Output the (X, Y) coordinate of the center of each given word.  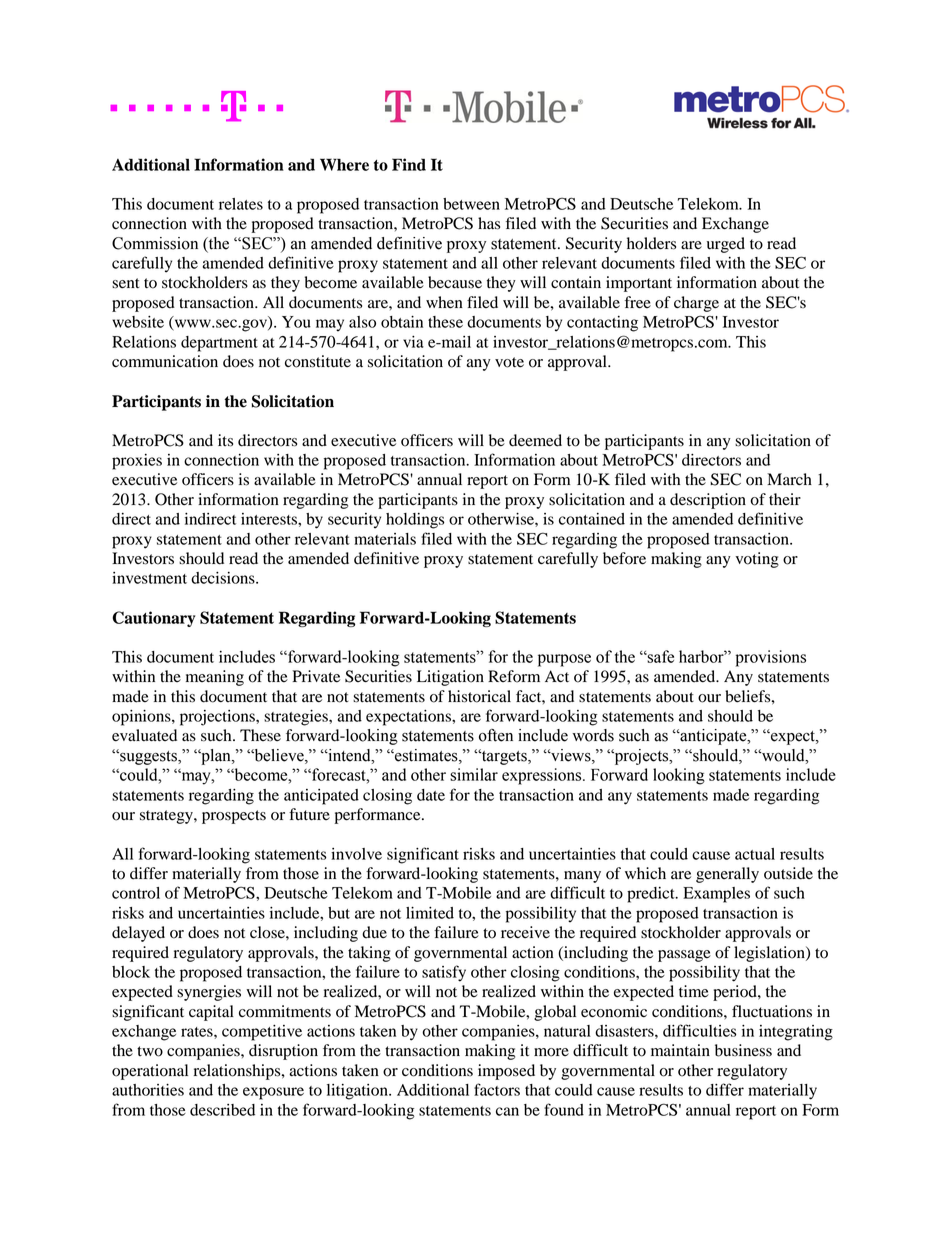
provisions (770, 658)
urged (726, 245)
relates (241, 204)
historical (479, 696)
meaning (215, 678)
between (471, 204)
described (222, 1110)
